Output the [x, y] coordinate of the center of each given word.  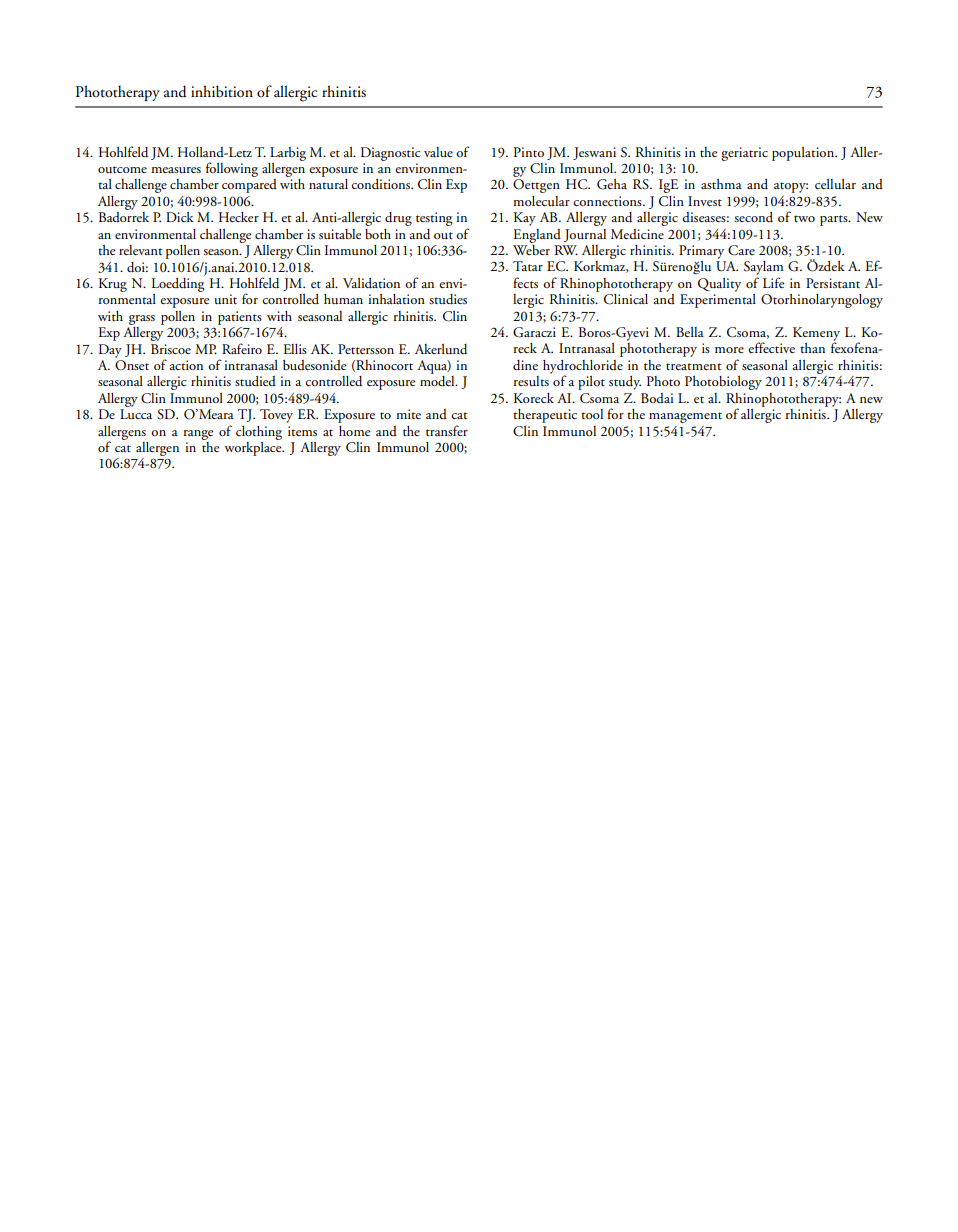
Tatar [528, 266]
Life [773, 282]
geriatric [744, 154]
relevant [141, 250]
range [198, 435]
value [438, 152]
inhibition [222, 91]
